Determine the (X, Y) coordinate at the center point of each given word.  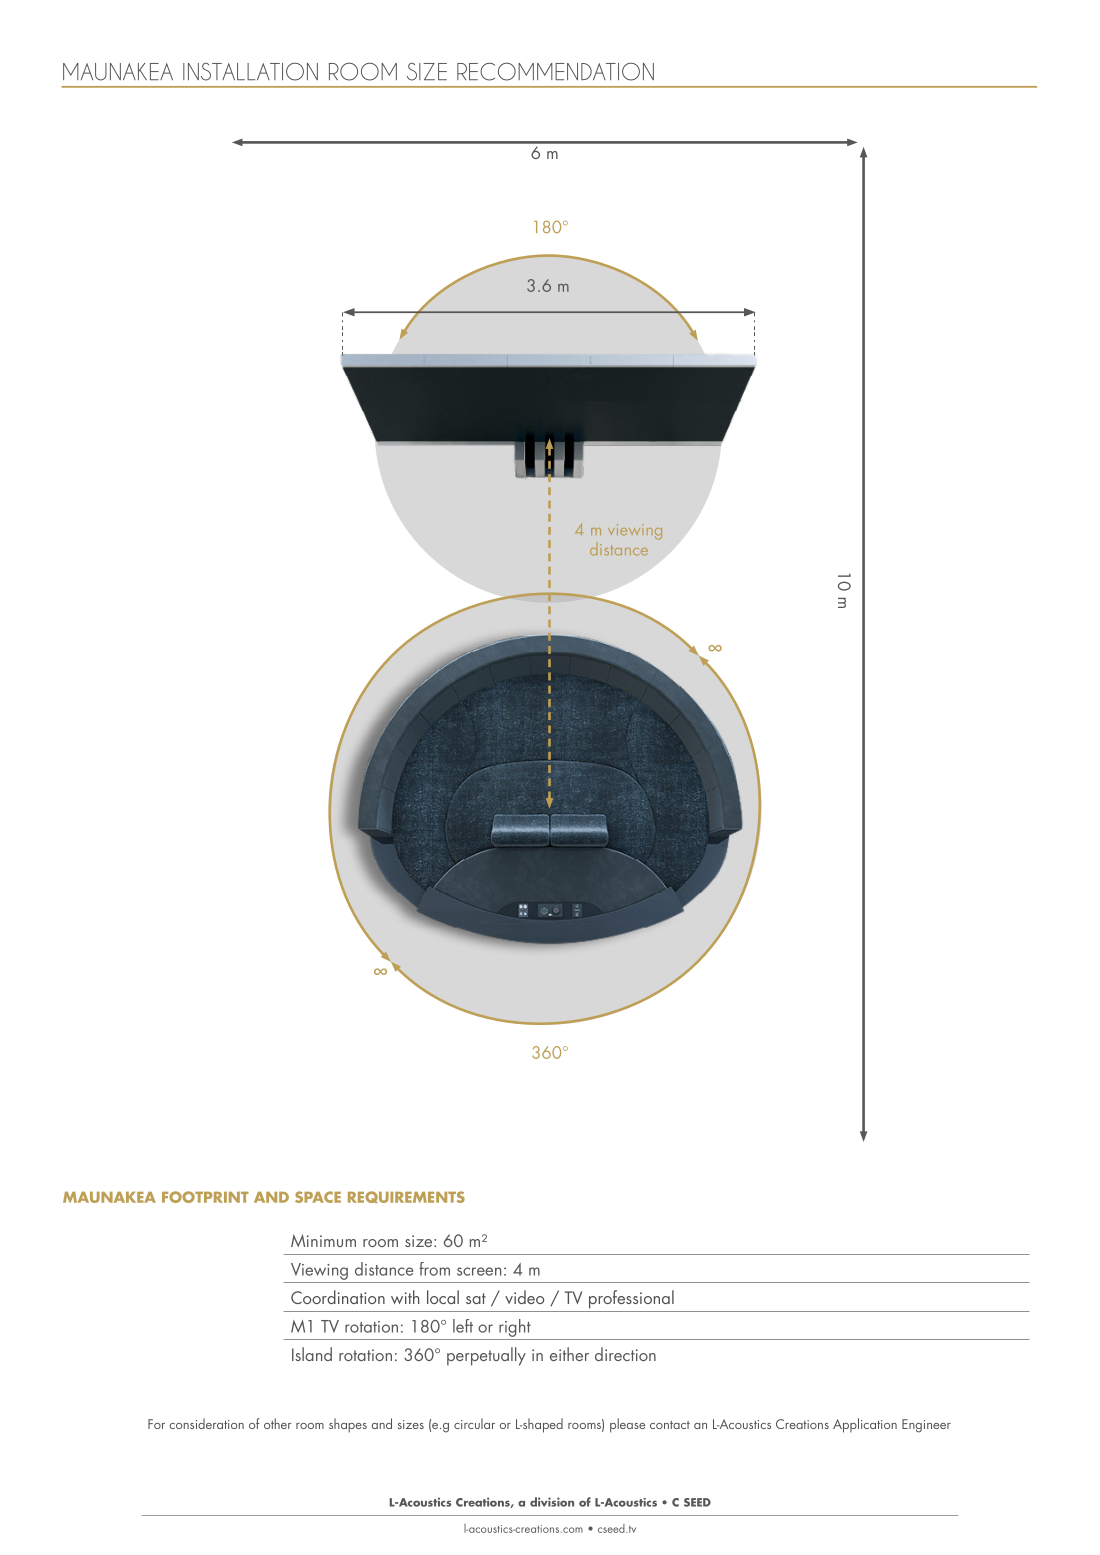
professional (631, 1299)
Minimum (323, 1240)
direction (625, 1354)
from (434, 1269)
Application (865, 1425)
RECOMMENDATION (555, 71)
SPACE (318, 1197)
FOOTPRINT (205, 1197)
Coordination (338, 1297)
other (278, 1423)
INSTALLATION (250, 71)
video (524, 1297)
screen (479, 1271)
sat (476, 1298)
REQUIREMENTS (406, 1197)
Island (312, 1354)
